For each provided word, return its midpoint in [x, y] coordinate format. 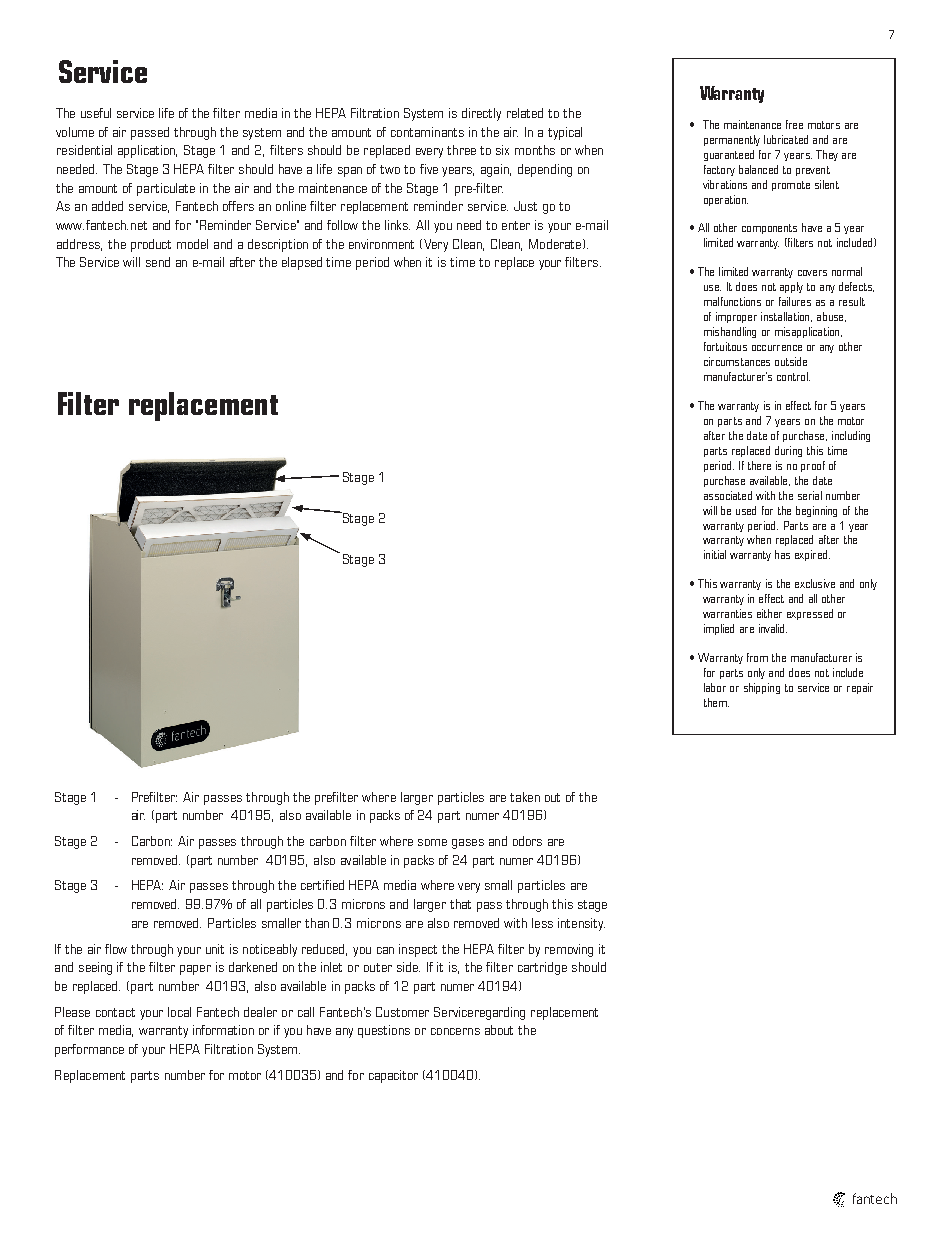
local [179, 1012]
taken [525, 797]
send [158, 262]
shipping [762, 688]
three [461, 150]
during [788, 451]
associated [728, 495]
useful [96, 113]
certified [322, 885]
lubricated [786, 139]
